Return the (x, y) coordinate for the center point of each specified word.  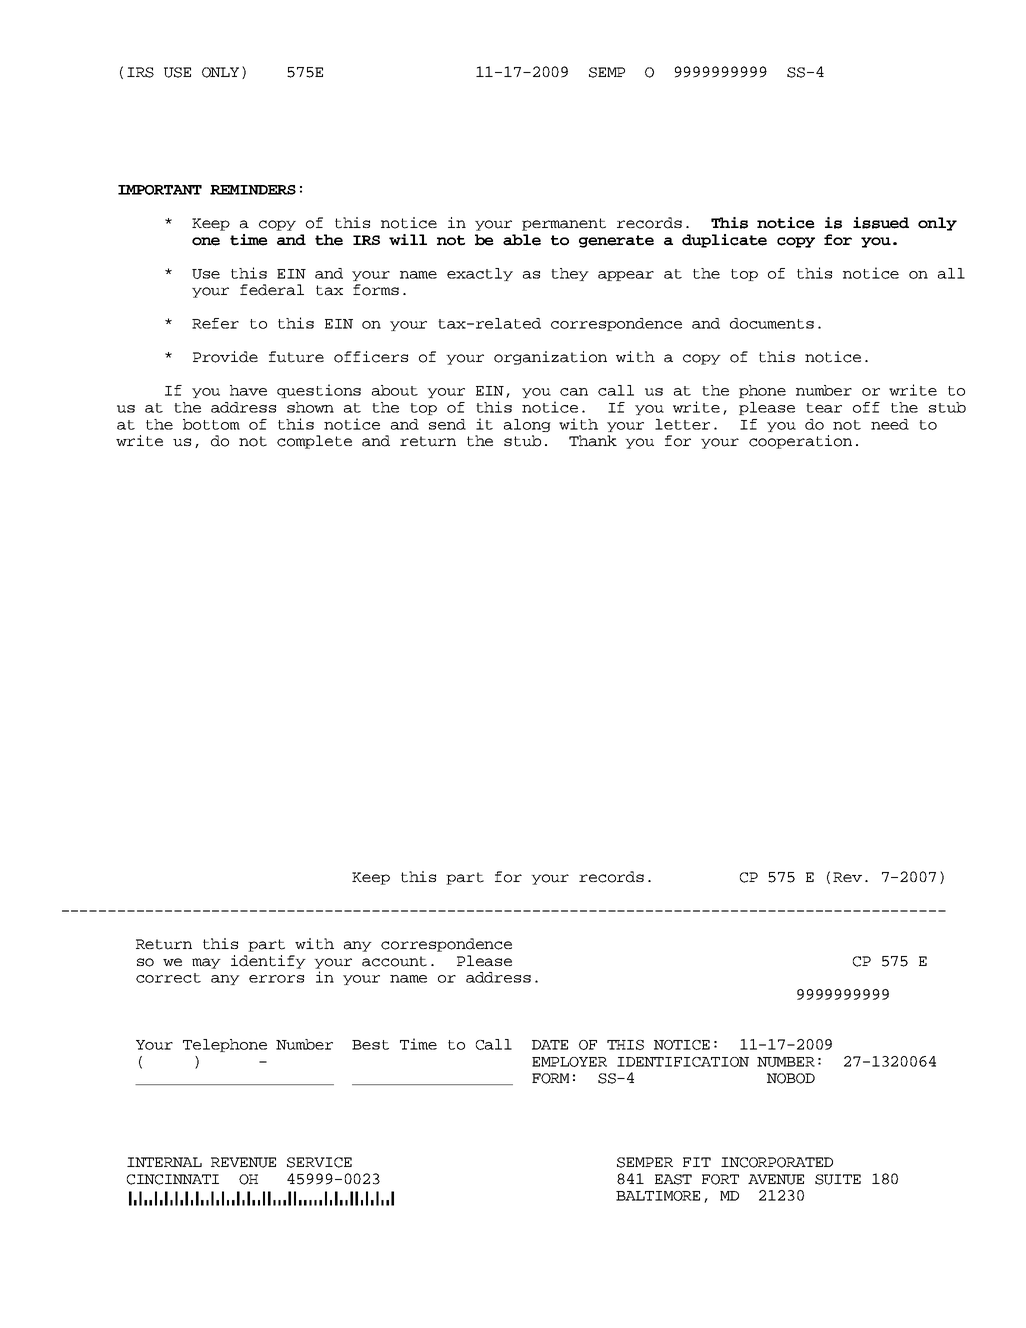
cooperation (800, 442)
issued (881, 223)
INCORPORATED (777, 1162)
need (890, 424)
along (527, 425)
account (394, 961)
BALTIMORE (658, 1196)
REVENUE (243, 1162)
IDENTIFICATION (683, 1062)
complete (314, 442)
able (522, 240)
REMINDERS (253, 190)
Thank (593, 441)
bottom (211, 424)
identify (268, 962)
